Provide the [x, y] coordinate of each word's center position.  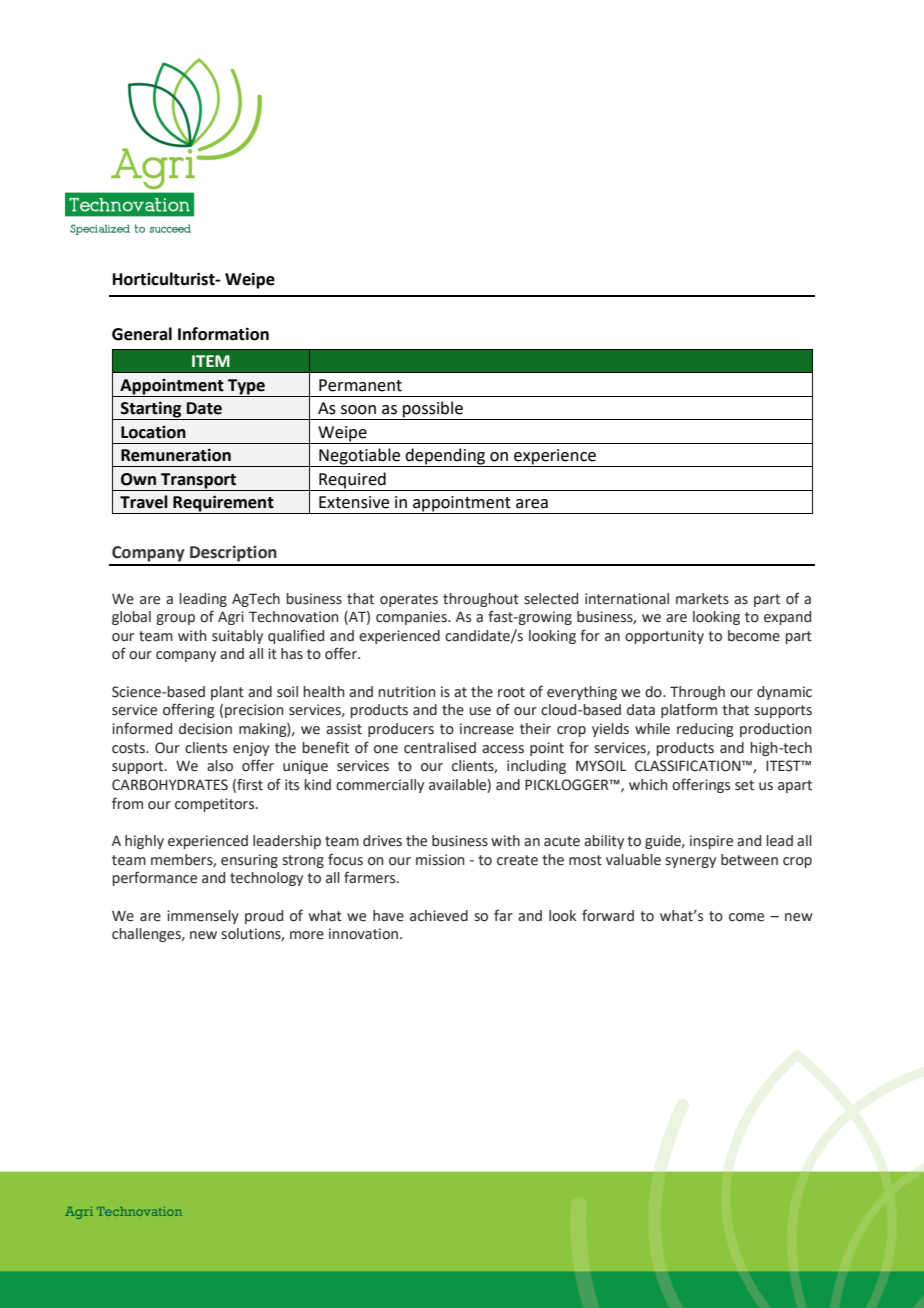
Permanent [360, 385]
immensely [203, 917]
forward [608, 915]
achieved [439, 916]
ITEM [211, 361]
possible [433, 410]
